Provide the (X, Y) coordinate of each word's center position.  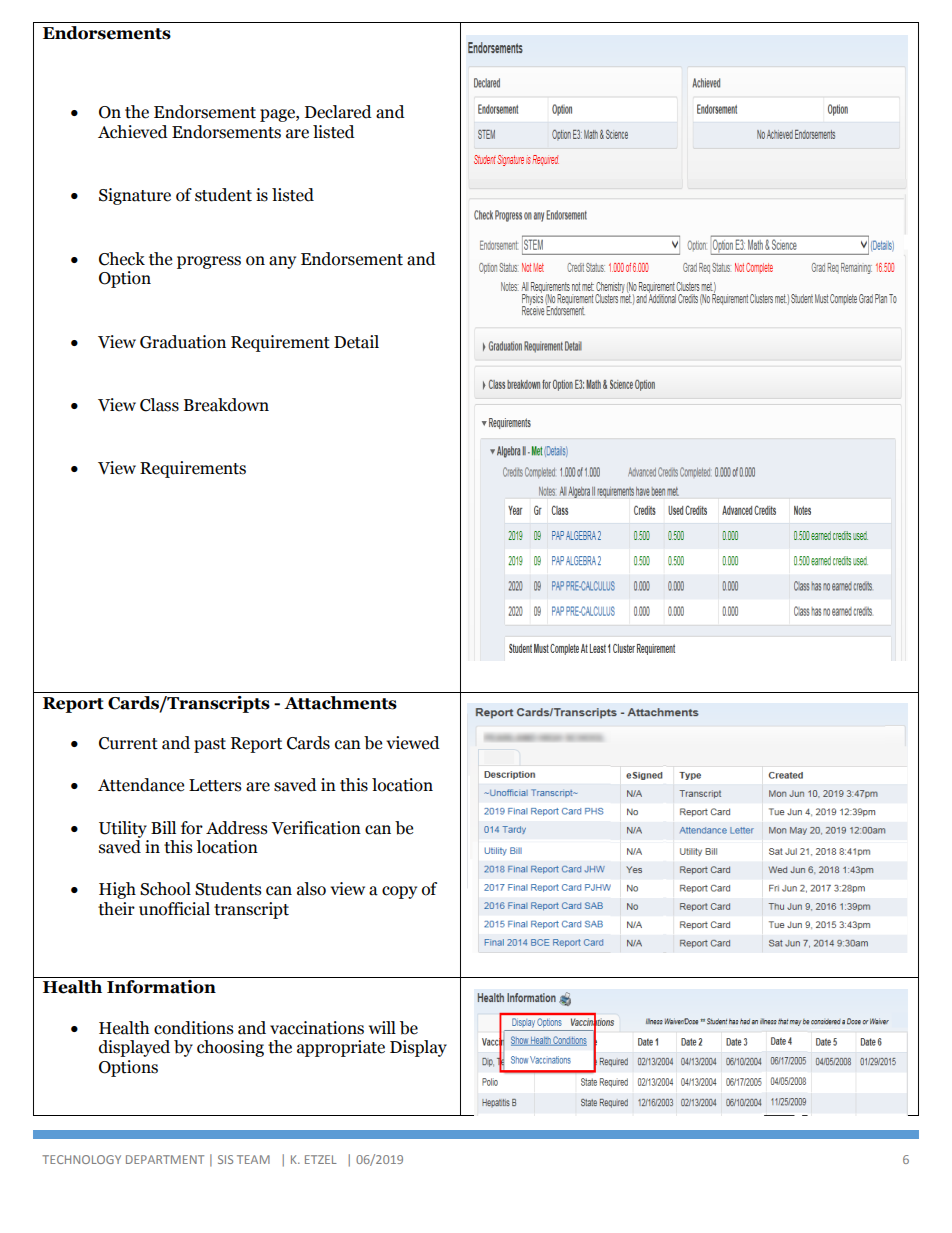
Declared (338, 112)
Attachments (340, 703)
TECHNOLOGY (81, 1159)
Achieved (133, 132)
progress (209, 262)
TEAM (253, 1159)
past (210, 745)
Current (128, 743)
